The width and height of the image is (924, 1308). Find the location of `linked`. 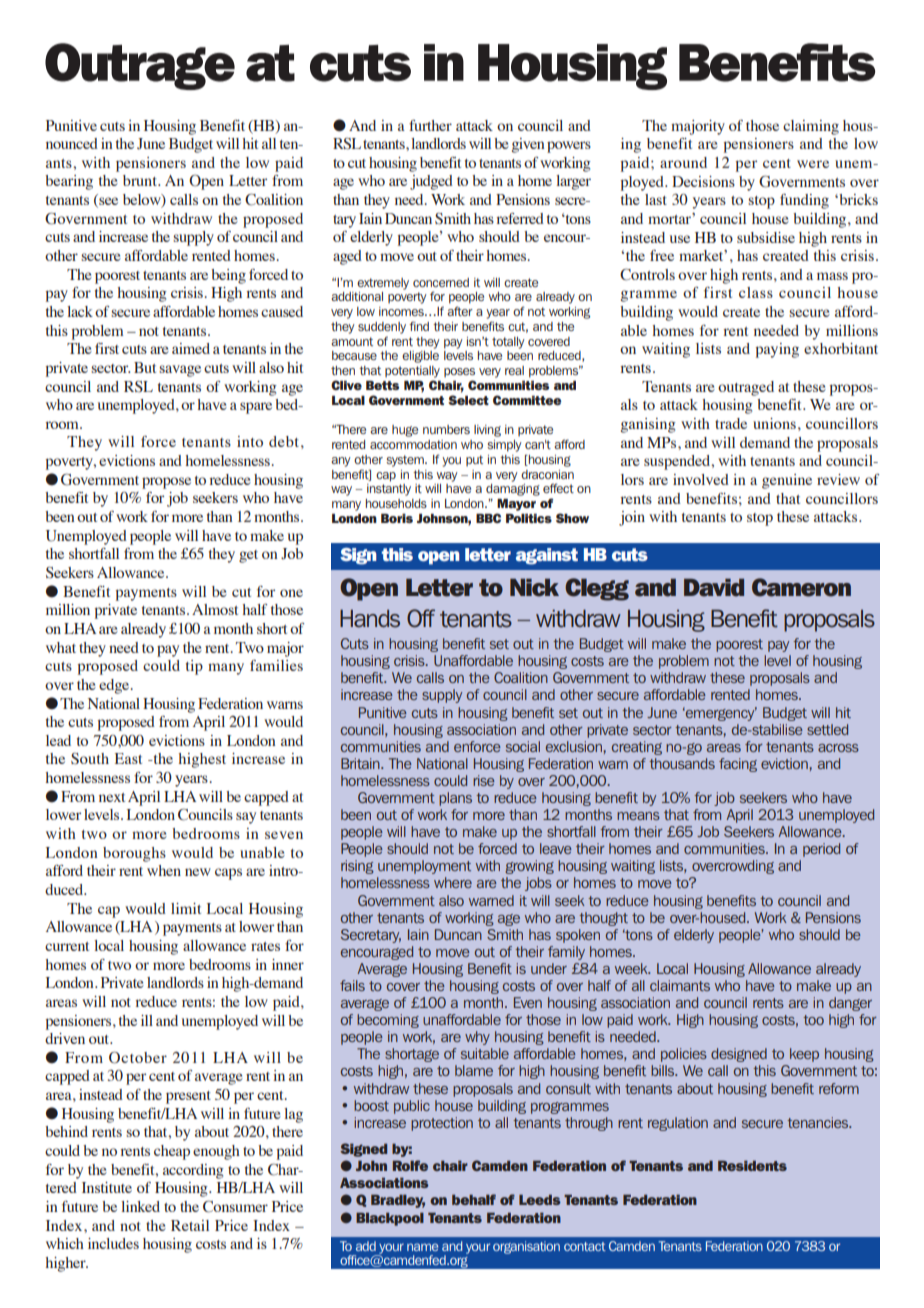

linked is located at coordinates (140, 1206).
